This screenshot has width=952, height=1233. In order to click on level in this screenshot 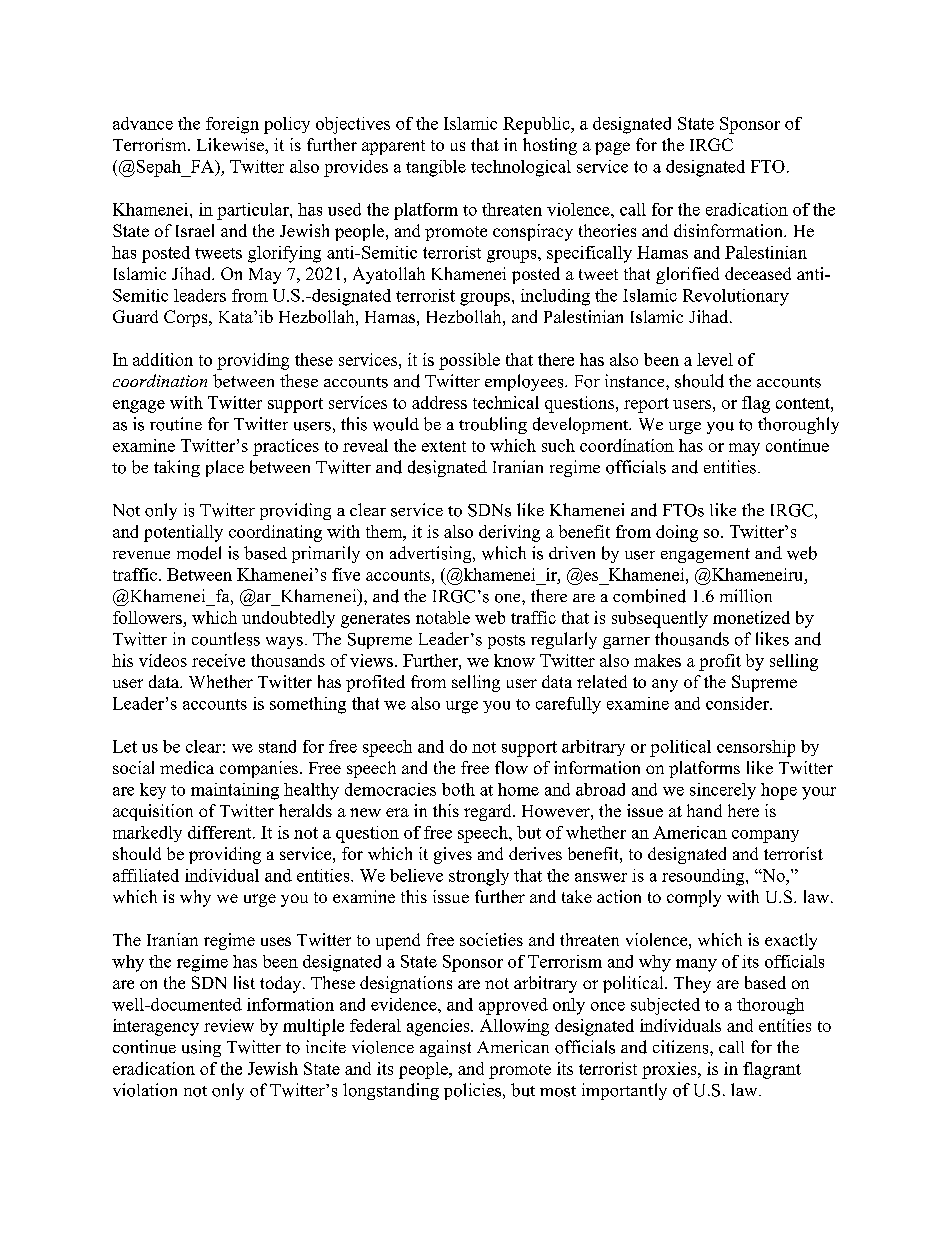, I will do `click(715, 359)`.
